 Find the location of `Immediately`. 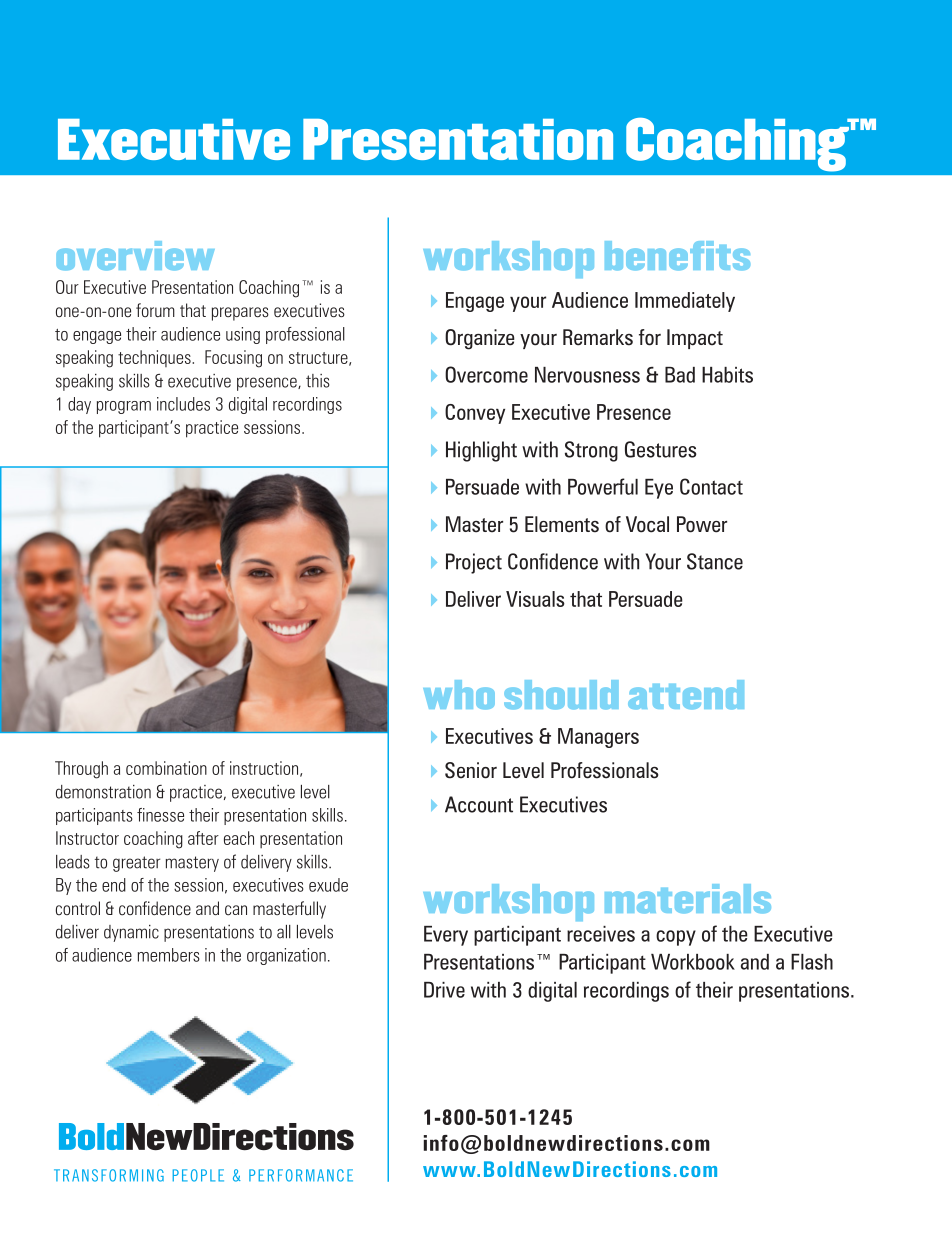

Immediately is located at coordinates (685, 302).
